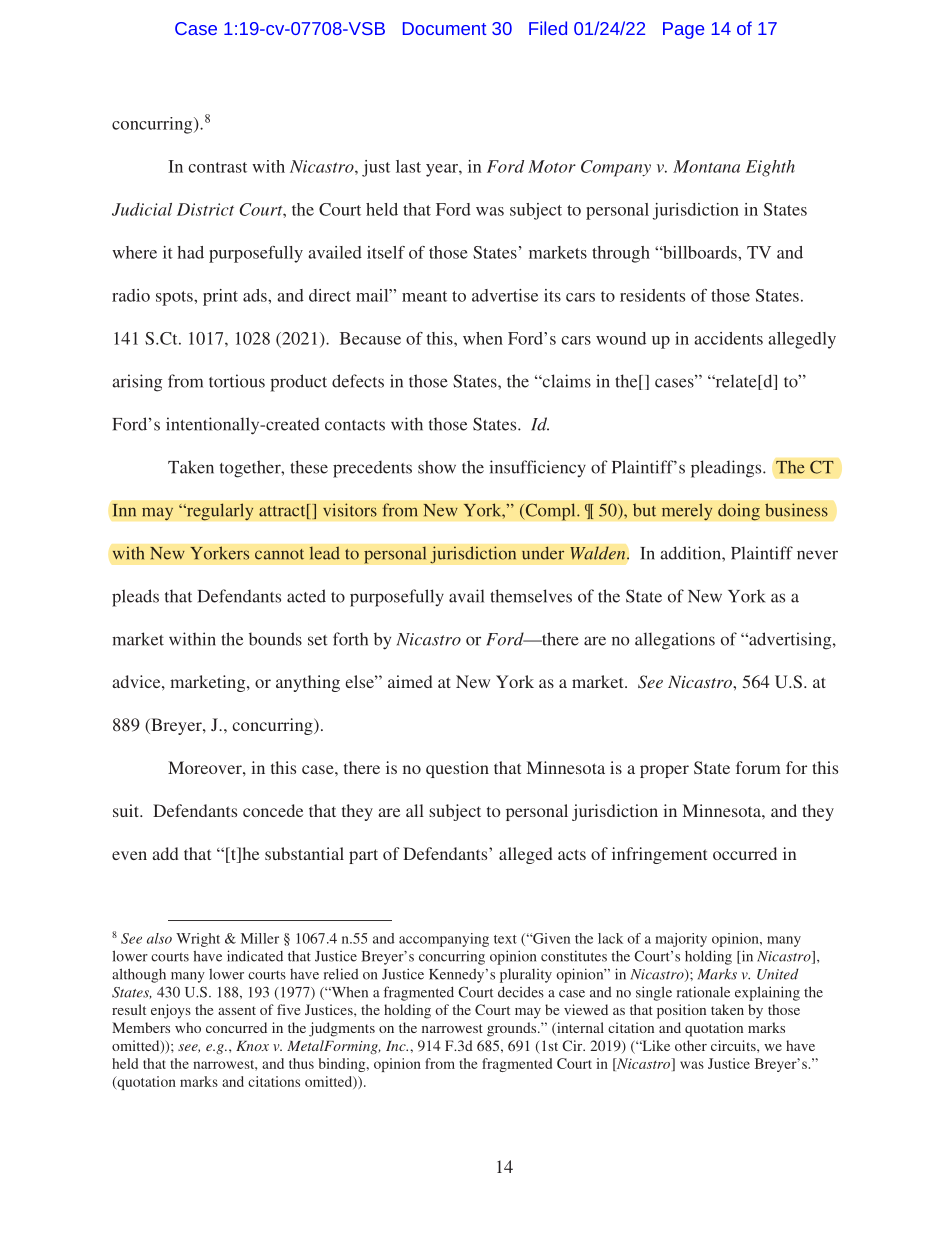 The image size is (952, 1233). What do you see at coordinates (683, 30) in the page?
I see `Page` at bounding box center [683, 30].
